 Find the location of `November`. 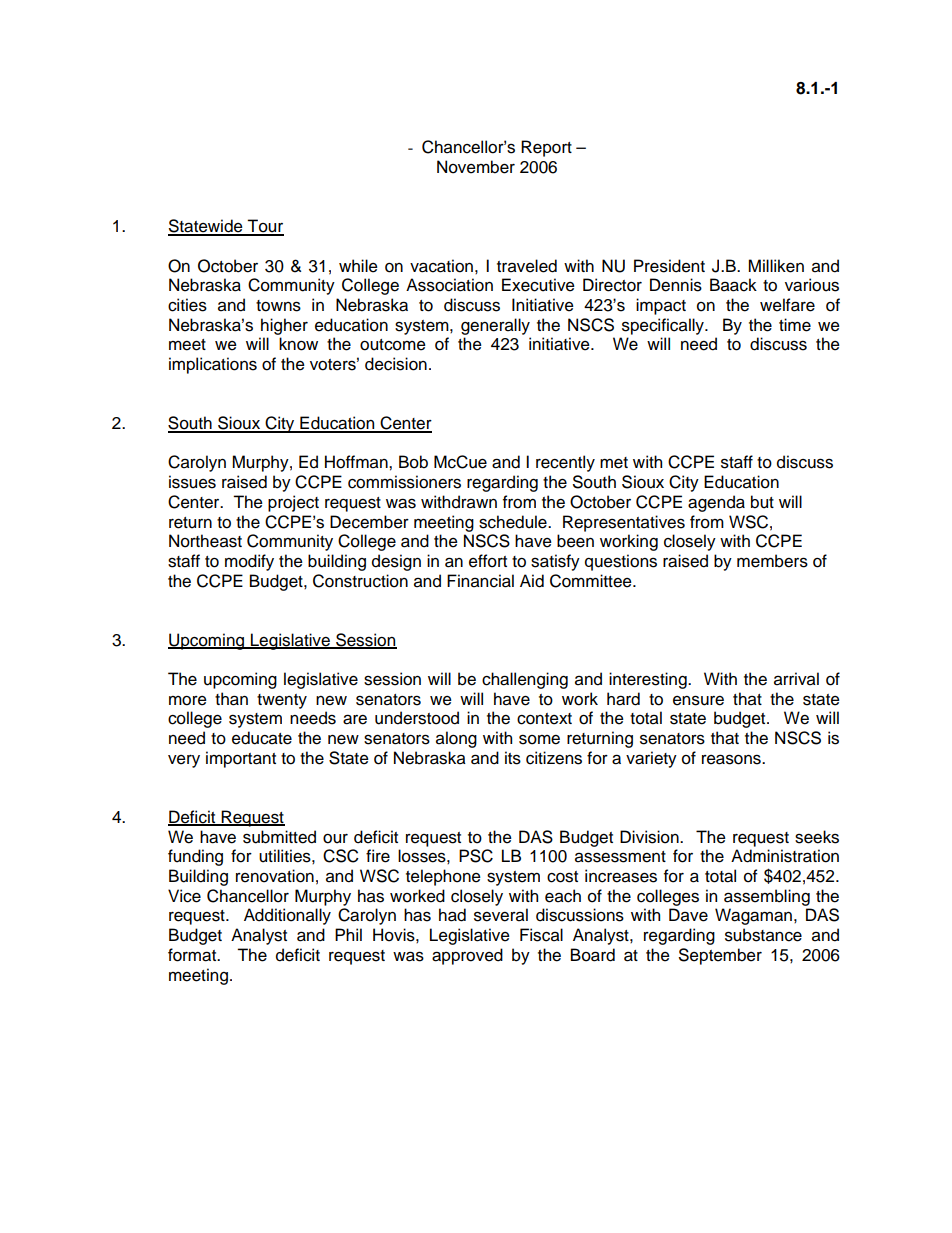

November is located at coordinates (476, 167).
